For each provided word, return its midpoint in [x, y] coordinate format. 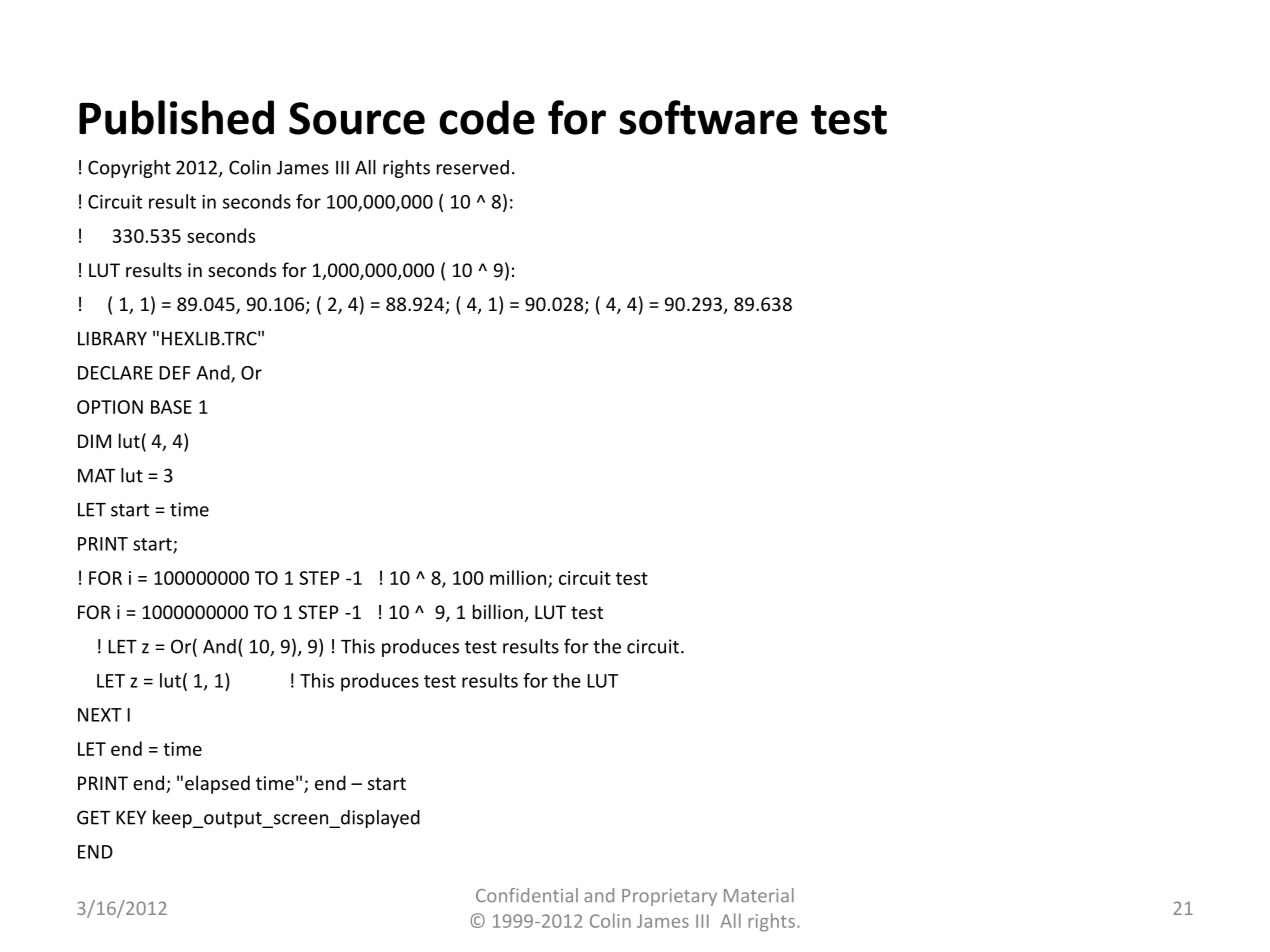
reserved [473, 167]
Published [176, 117]
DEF [175, 373]
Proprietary [669, 897]
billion [498, 611]
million [518, 577]
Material [759, 895]
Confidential [527, 895]
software [708, 117]
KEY [131, 818]
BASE [171, 407]
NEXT [100, 715]
